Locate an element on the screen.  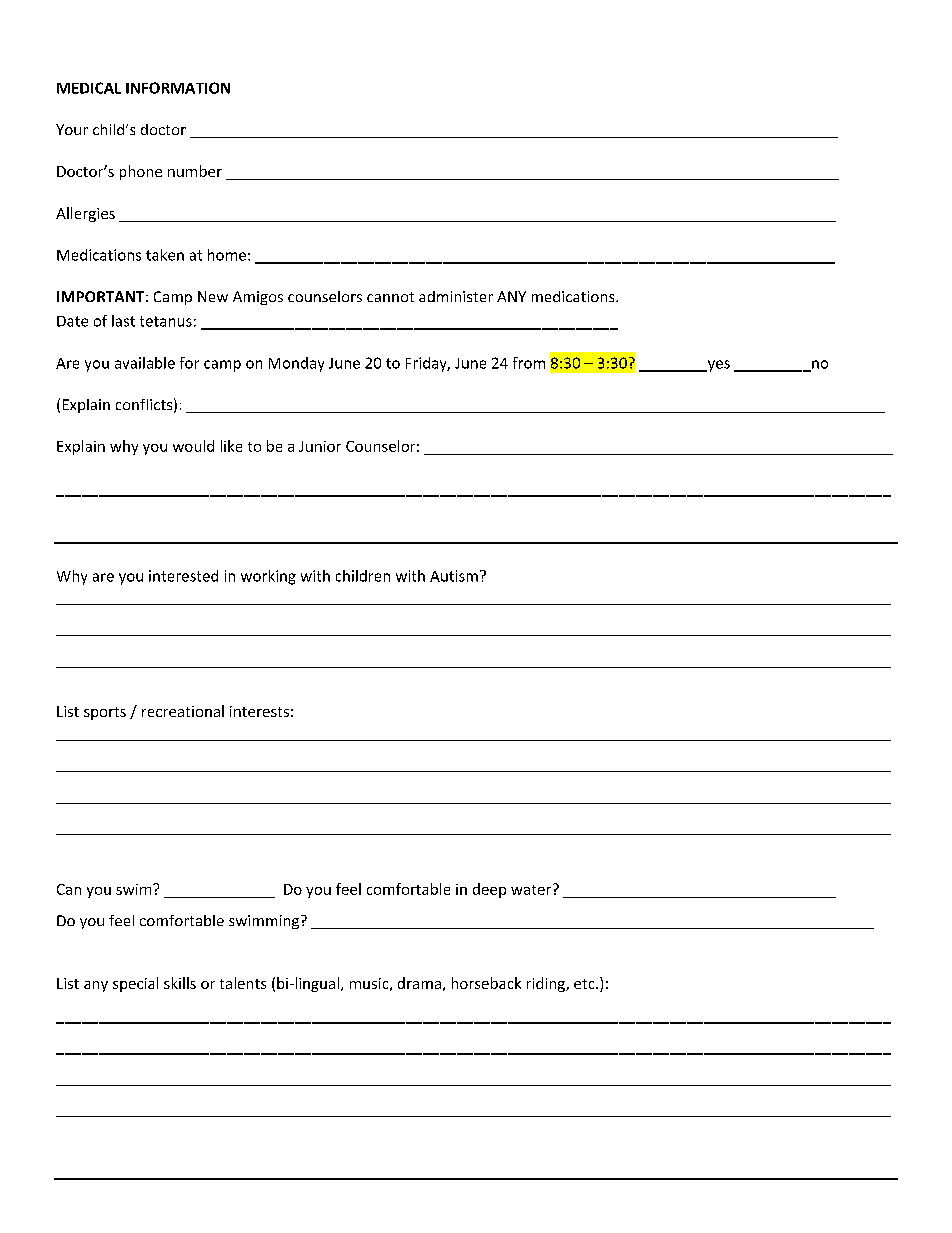
special is located at coordinates (135, 984).
